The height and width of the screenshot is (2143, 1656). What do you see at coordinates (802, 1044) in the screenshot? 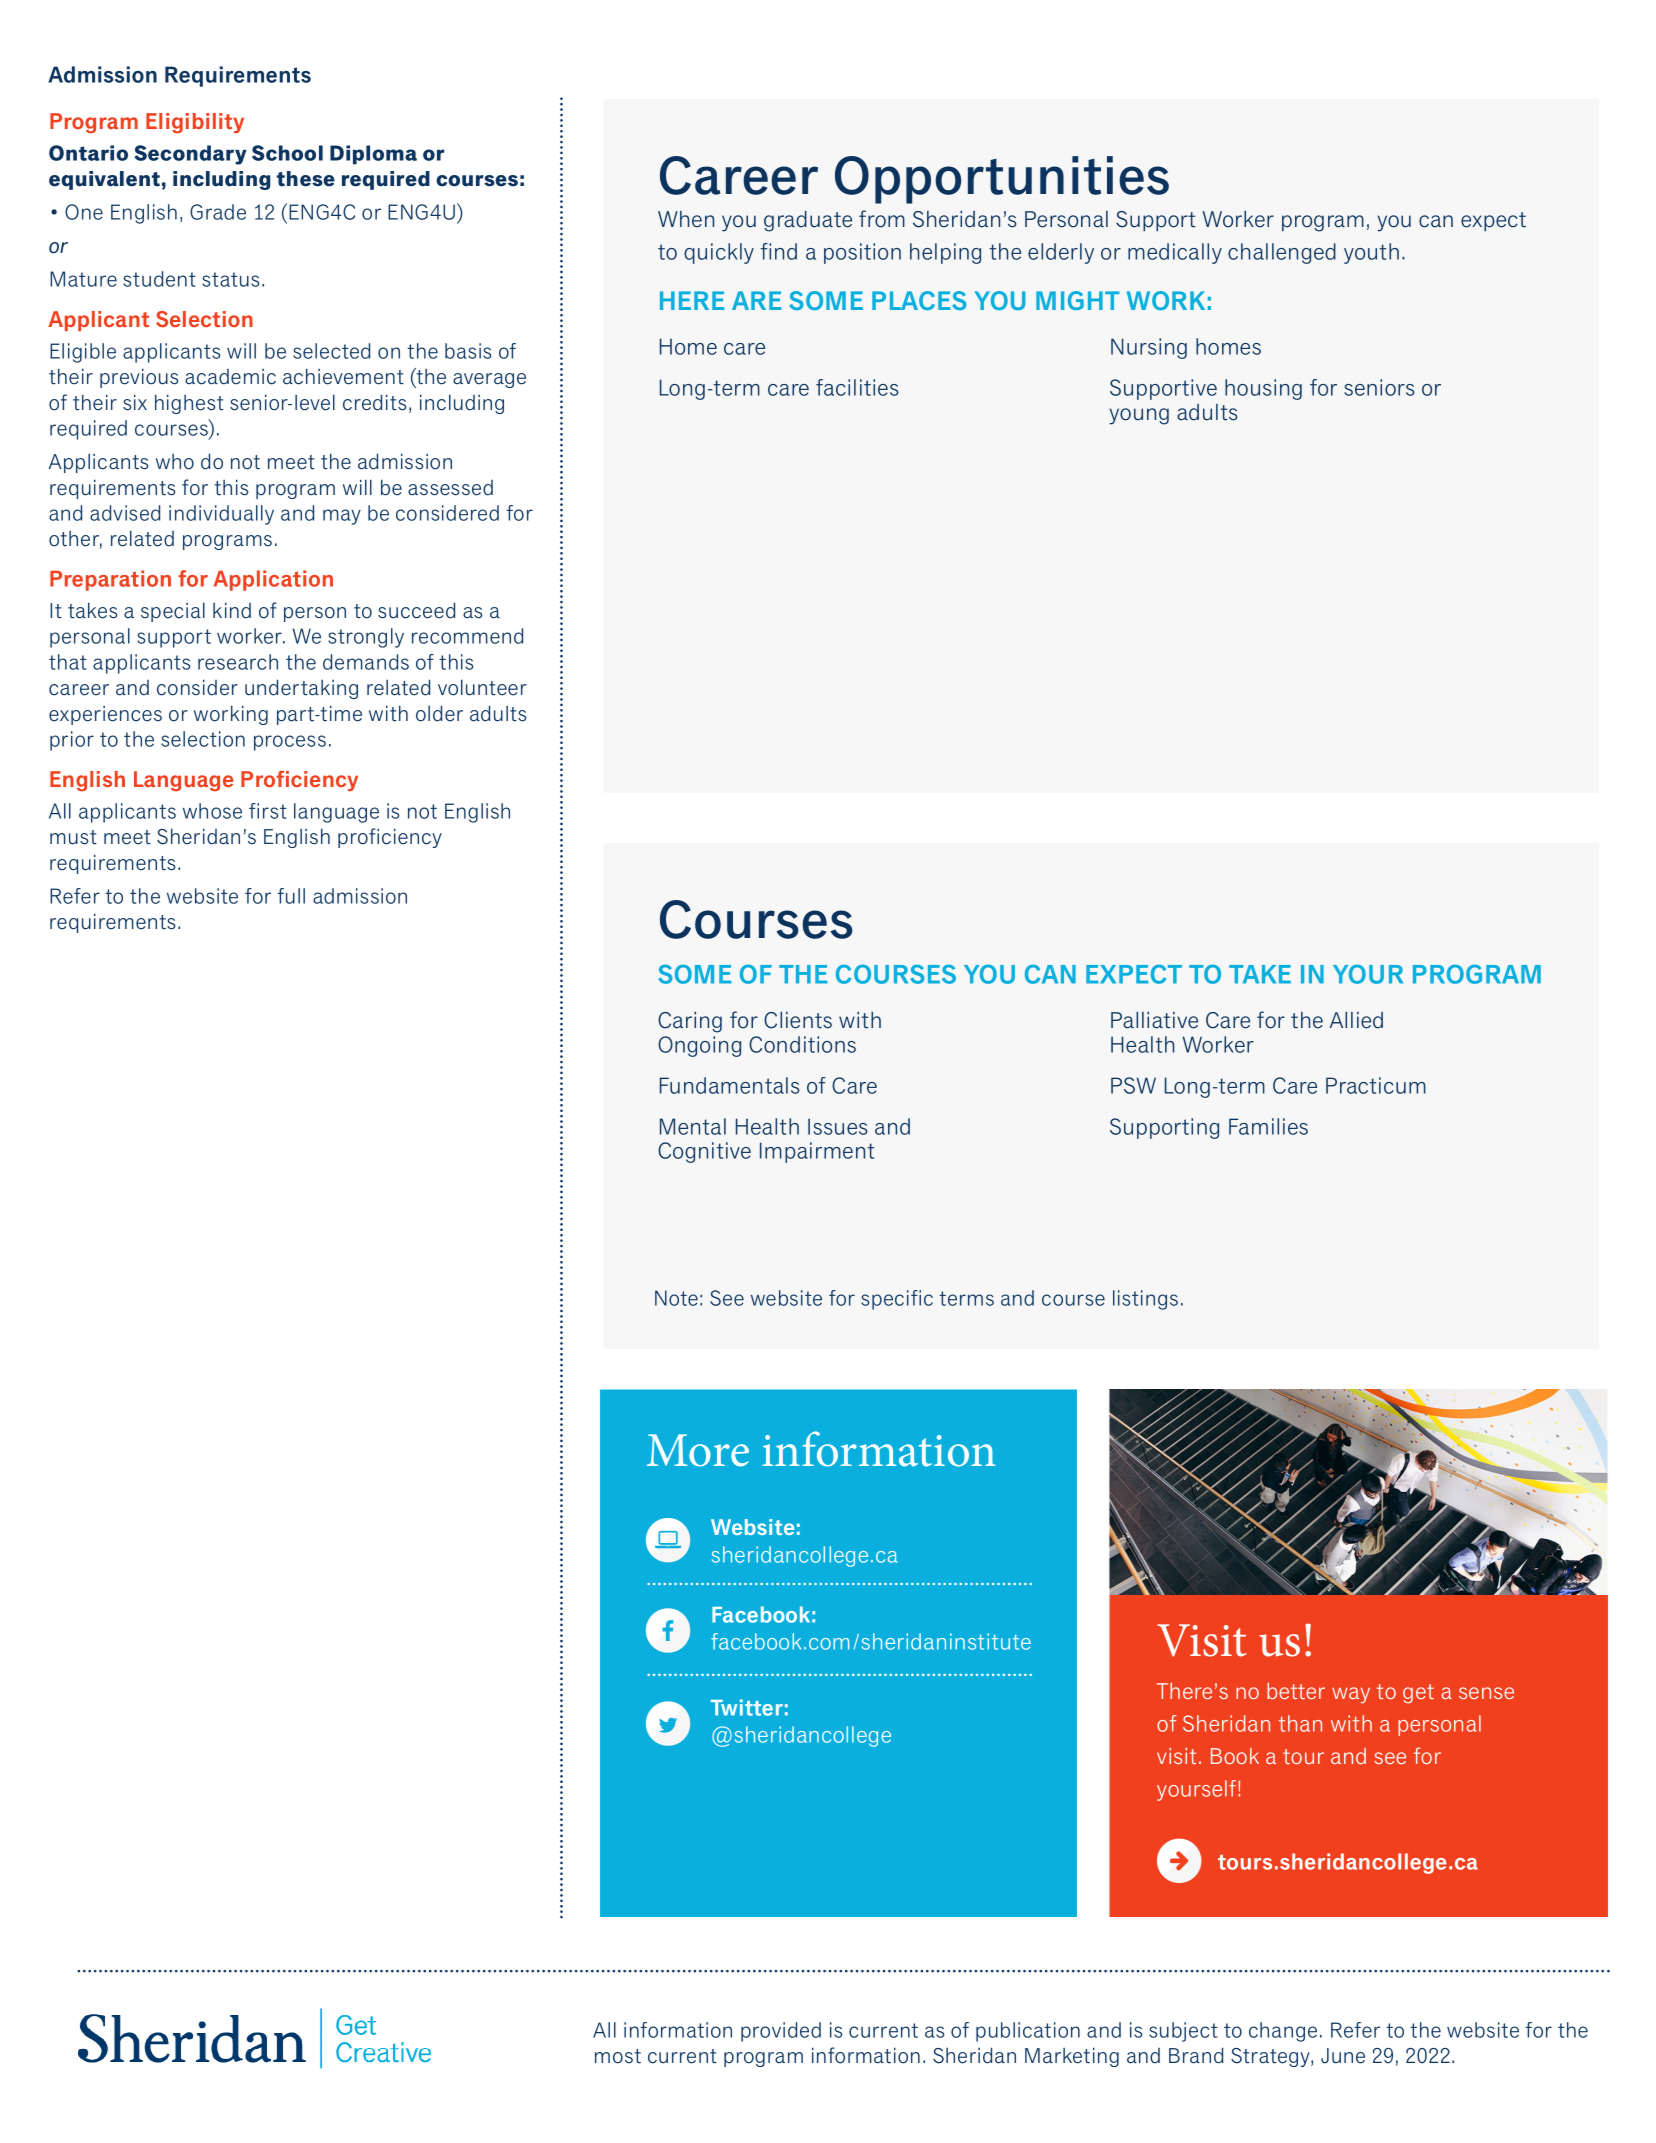
I see `Conditions` at bounding box center [802, 1044].
